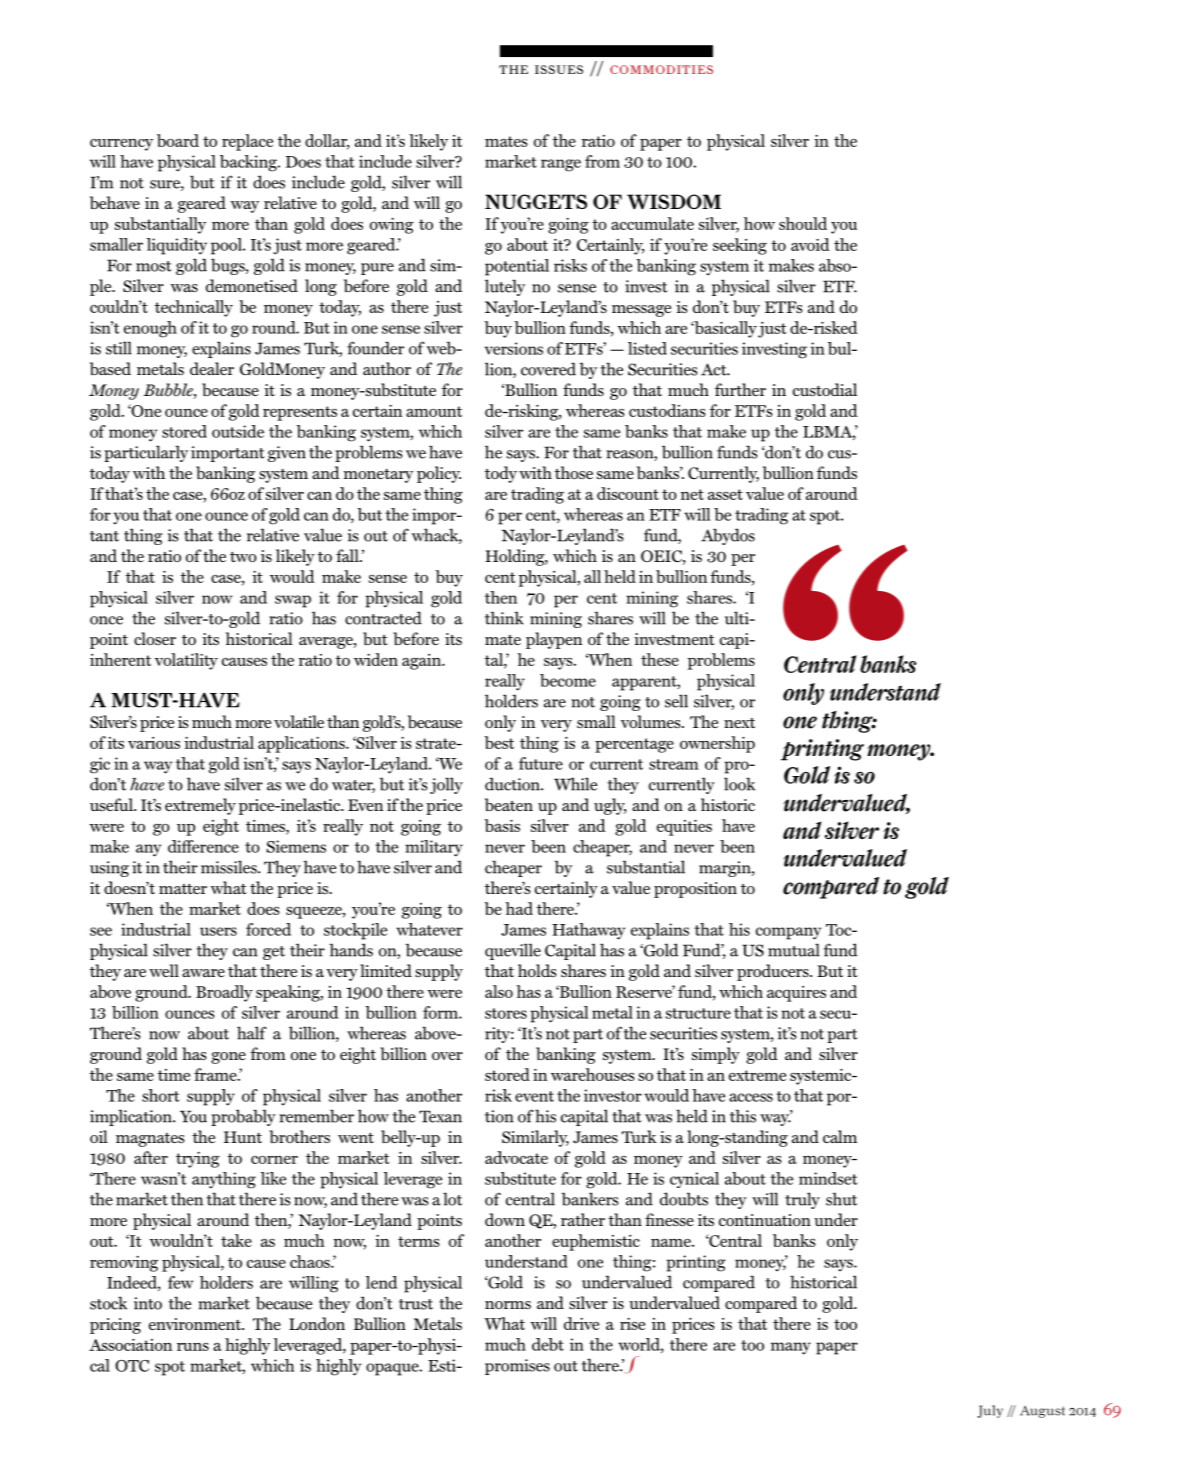 The height and width of the screenshot is (1457, 1177). What do you see at coordinates (990, 1411) in the screenshot?
I see `July` at bounding box center [990, 1411].
